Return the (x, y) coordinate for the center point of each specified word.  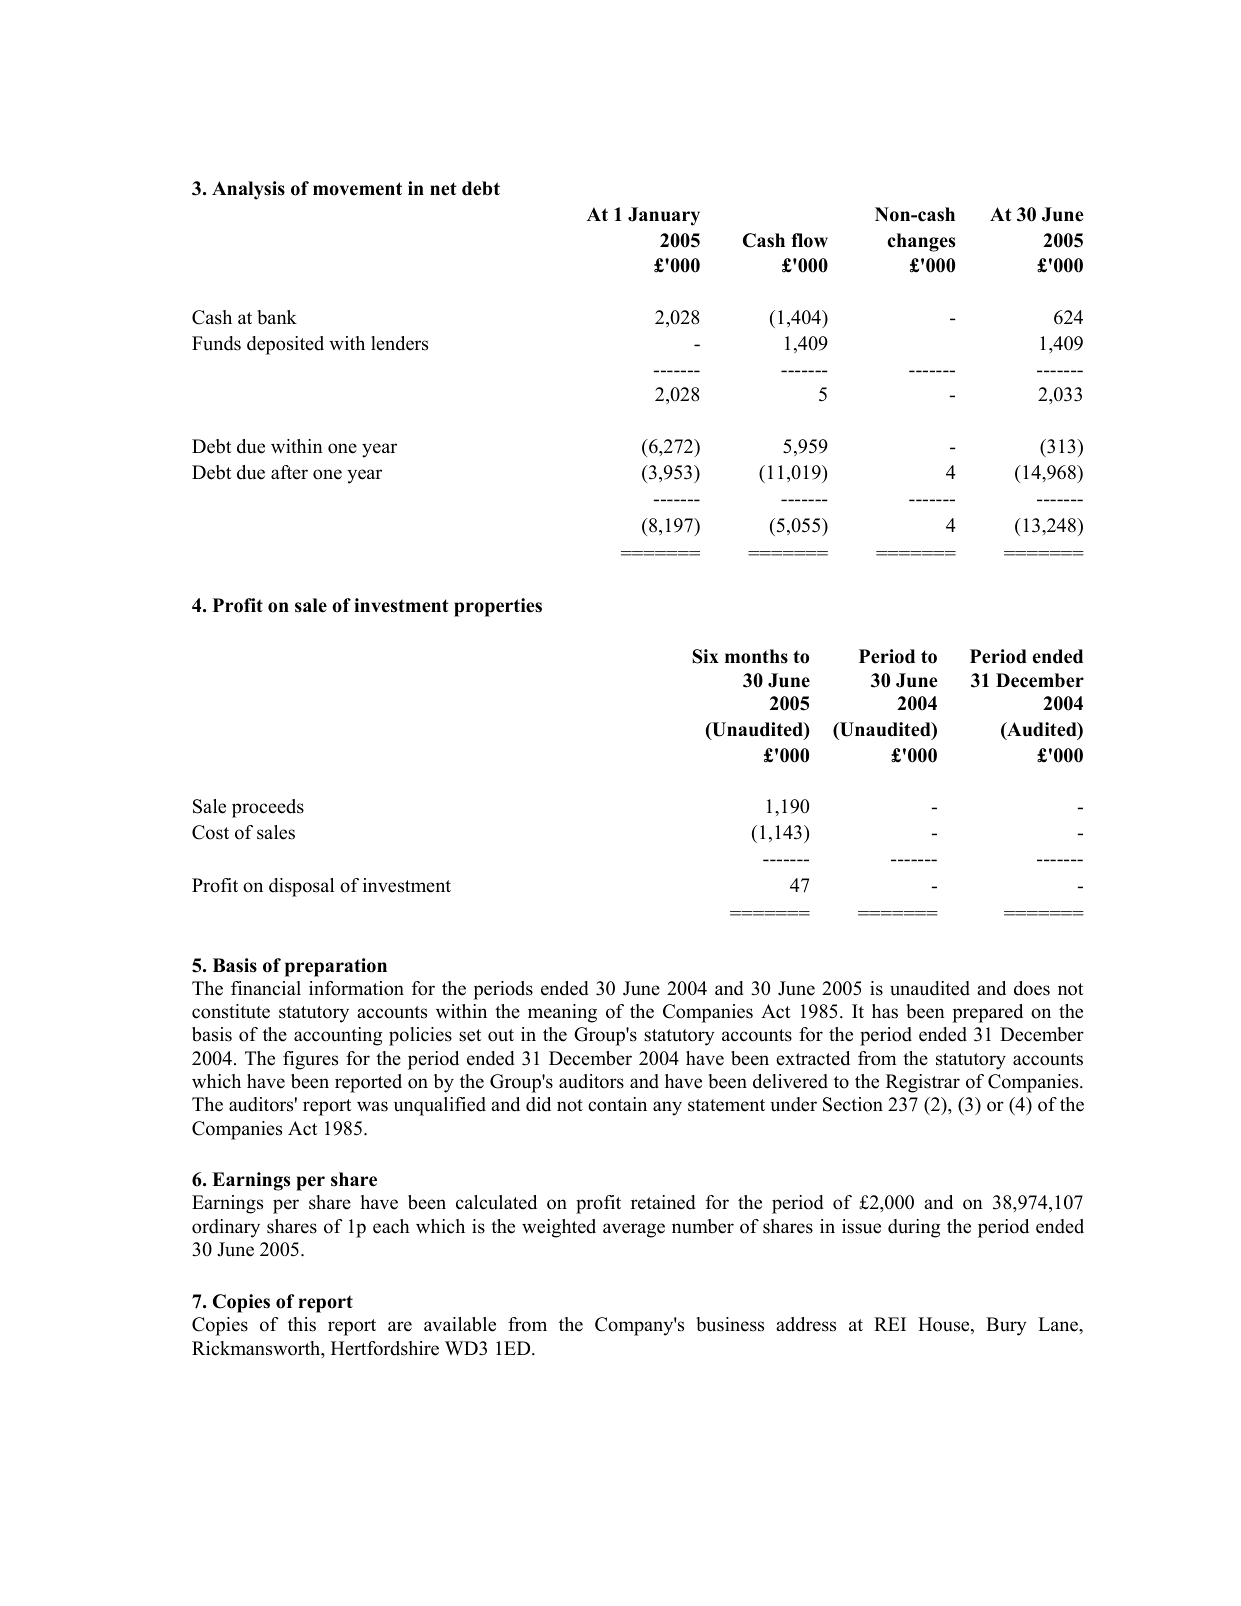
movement (357, 189)
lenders (399, 343)
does (1032, 988)
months (756, 656)
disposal (301, 887)
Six (705, 656)
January (664, 216)
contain (617, 1104)
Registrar (923, 1083)
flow (809, 240)
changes (921, 242)
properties (498, 607)
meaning (562, 1013)
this (302, 1324)
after (289, 472)
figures (310, 1060)
